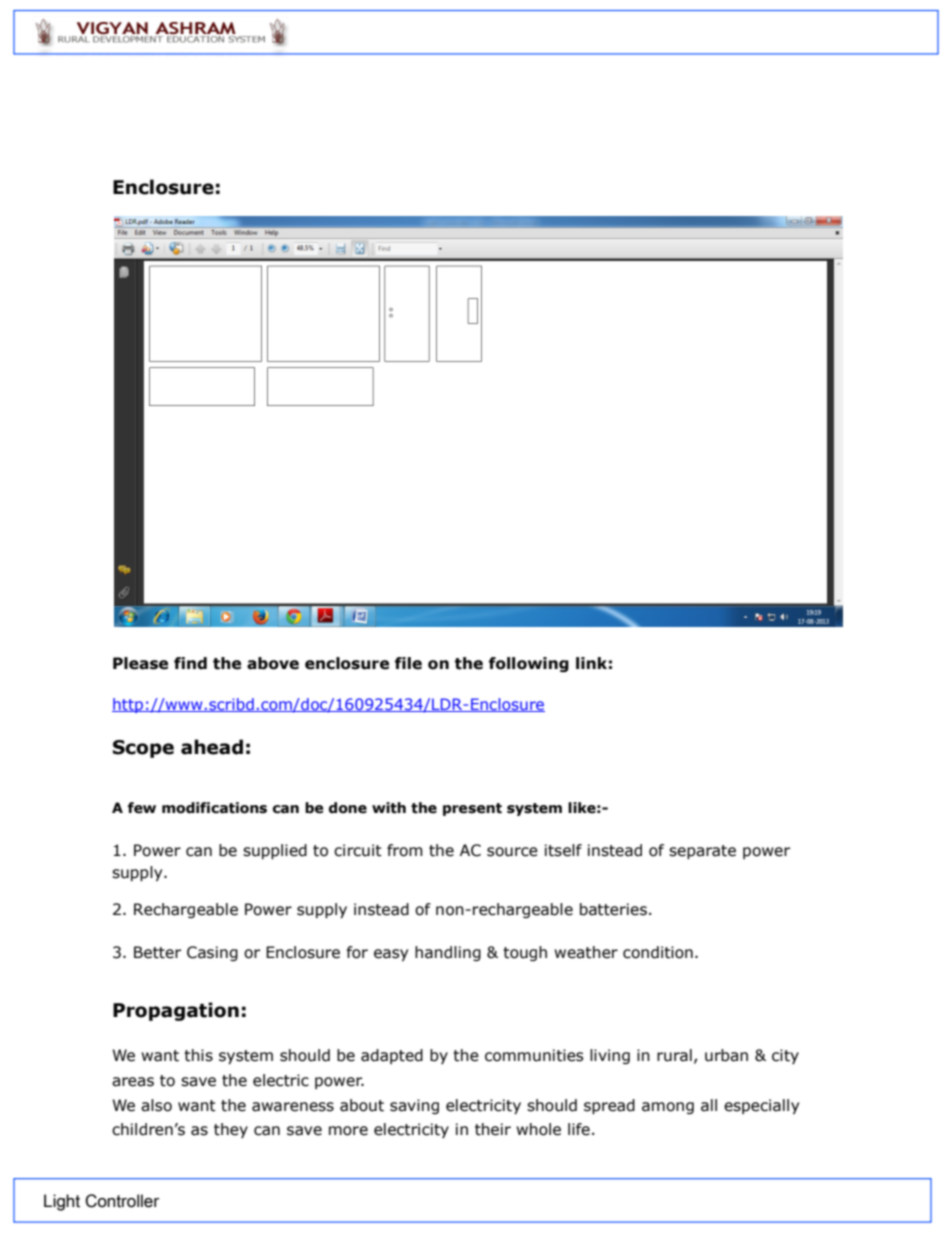  I want to click on Propagation, so click(176, 1011).
